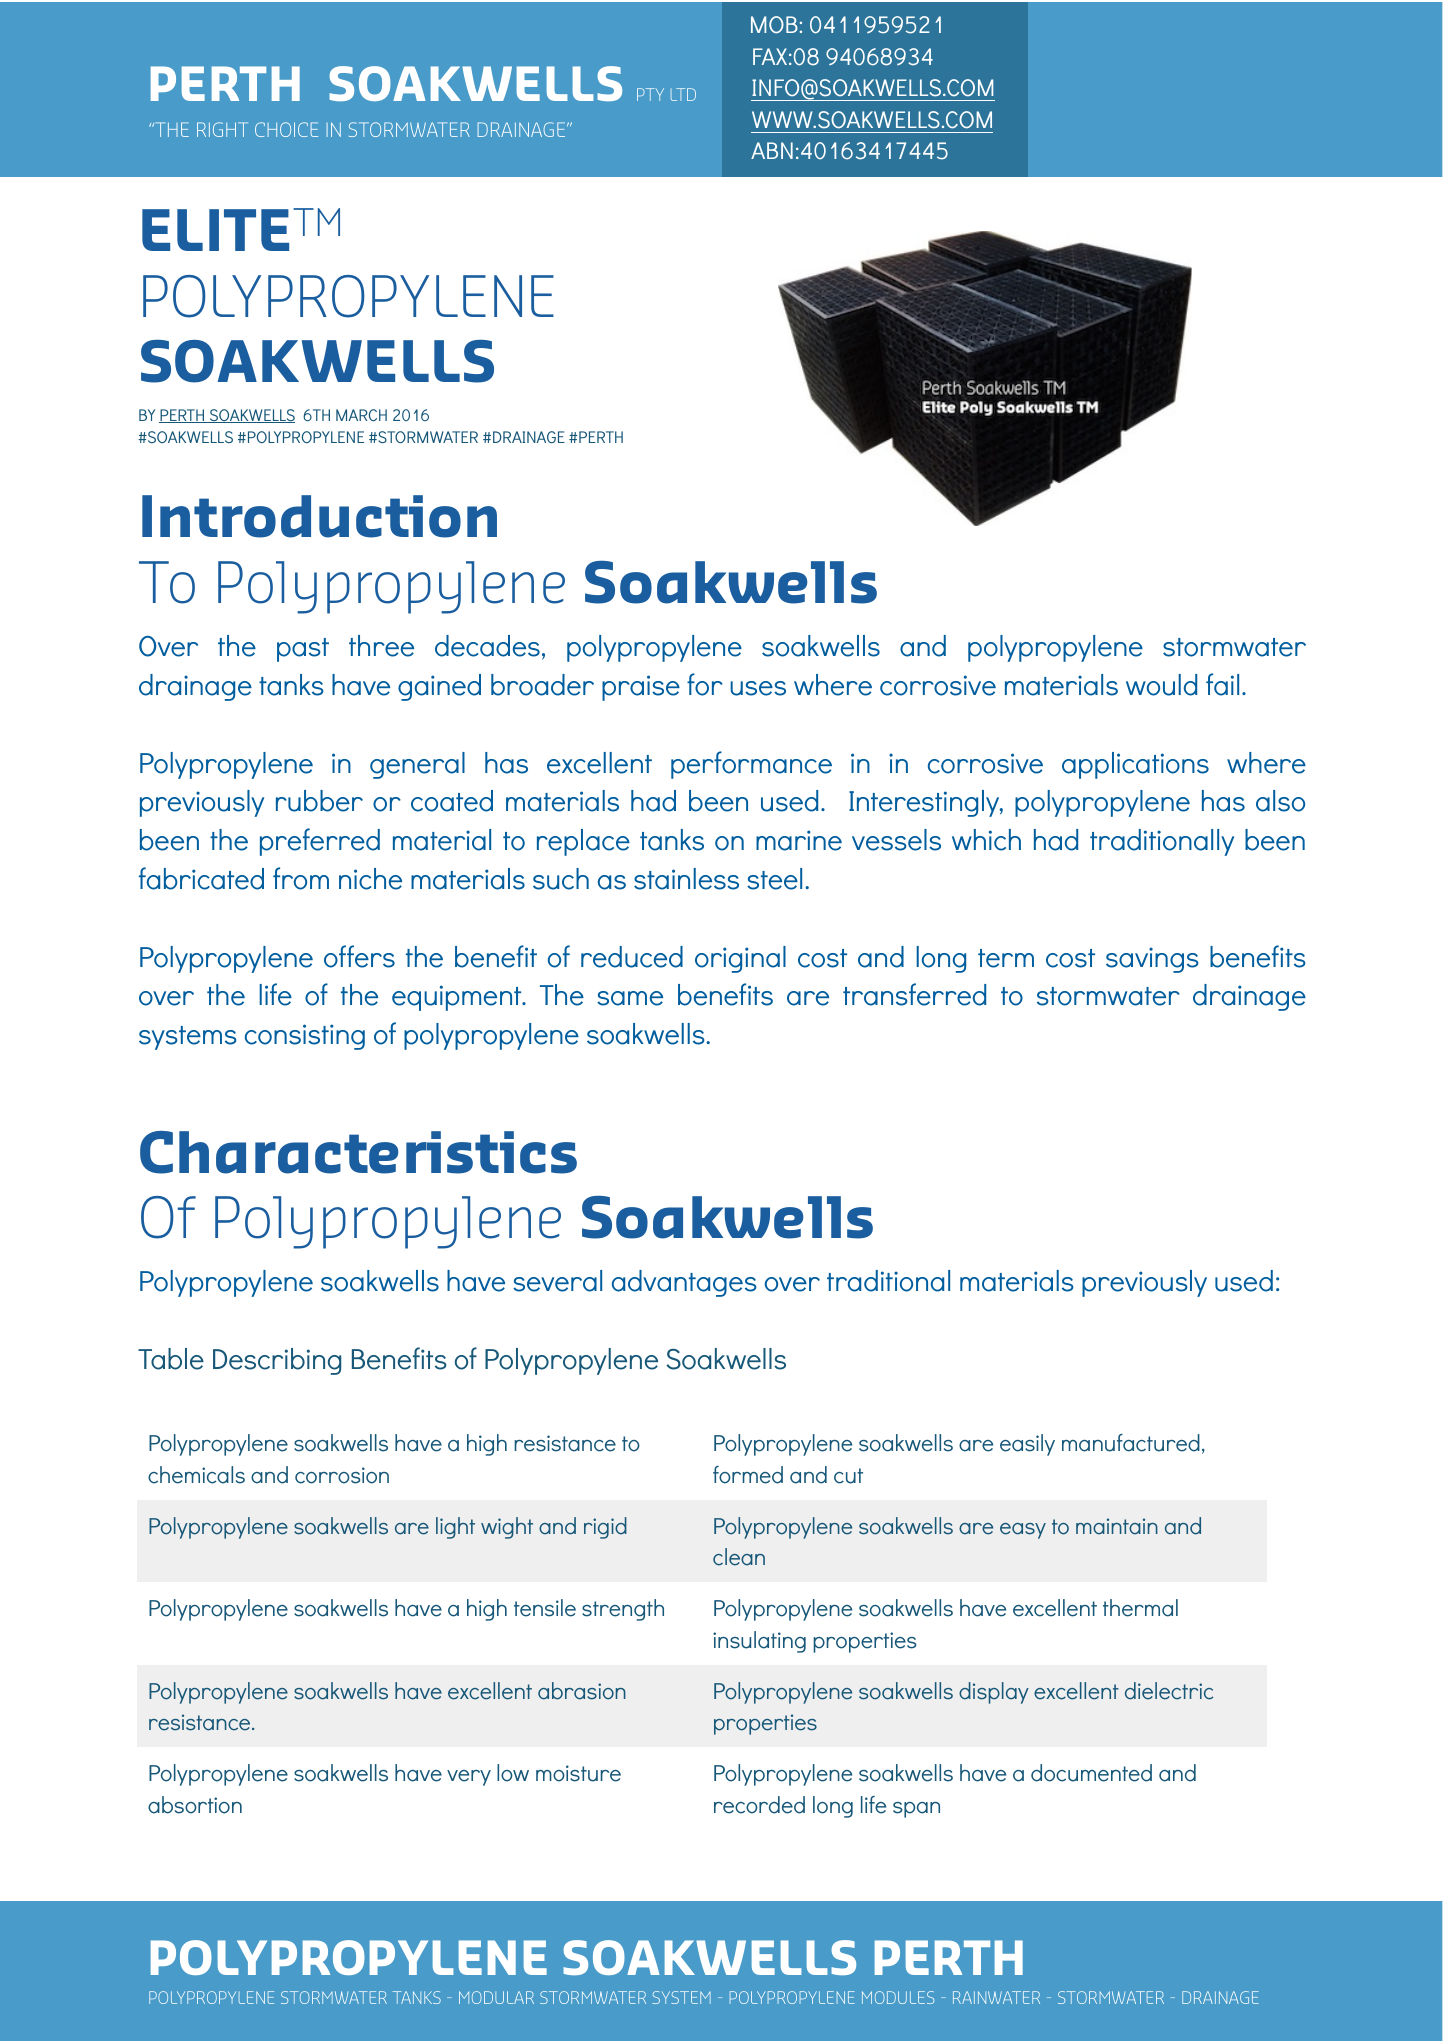  What do you see at coordinates (758, 688) in the page?
I see `uses` at bounding box center [758, 688].
